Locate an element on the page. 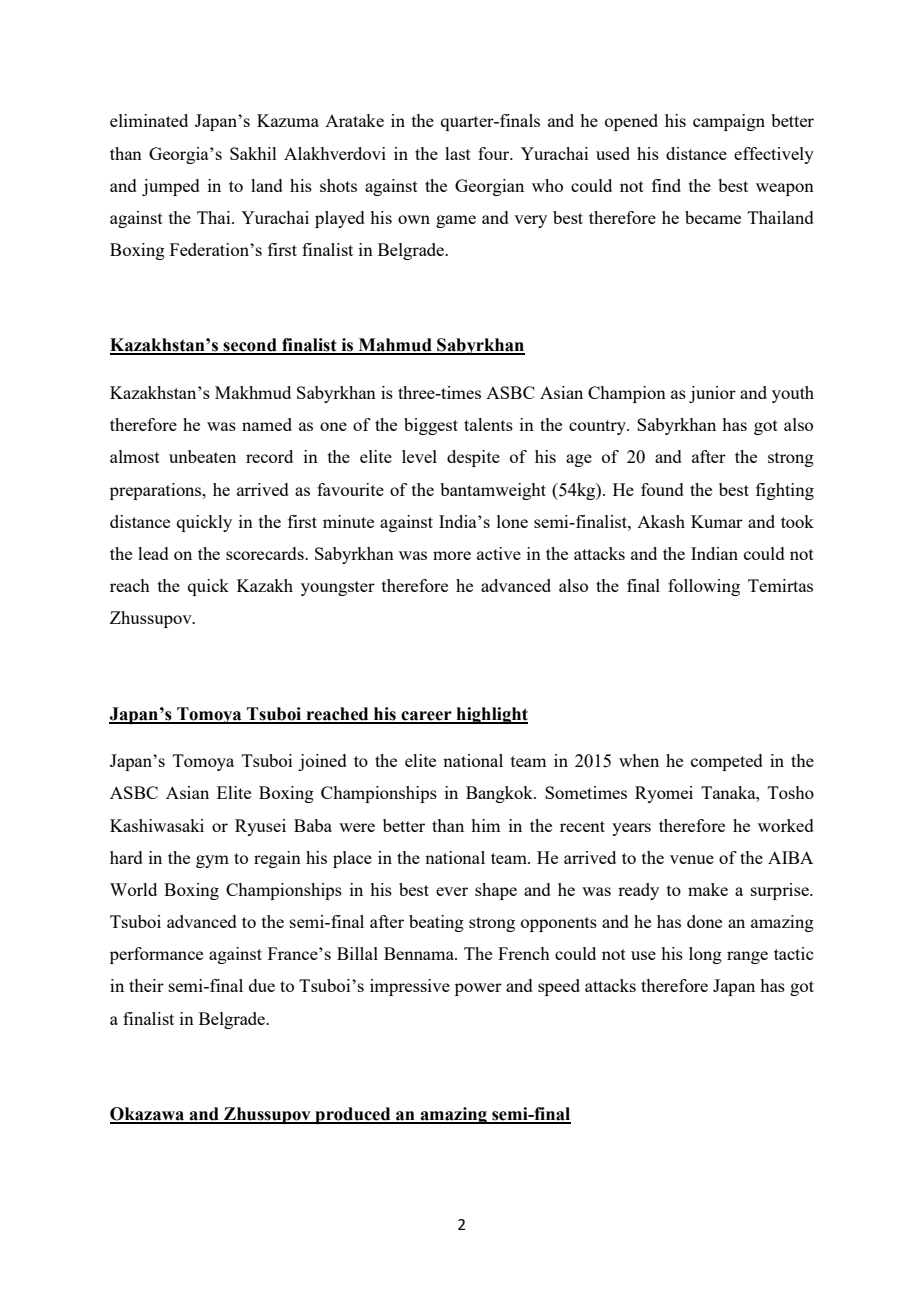 This page has height=1308, width=924. talents is located at coordinates (488, 424).
